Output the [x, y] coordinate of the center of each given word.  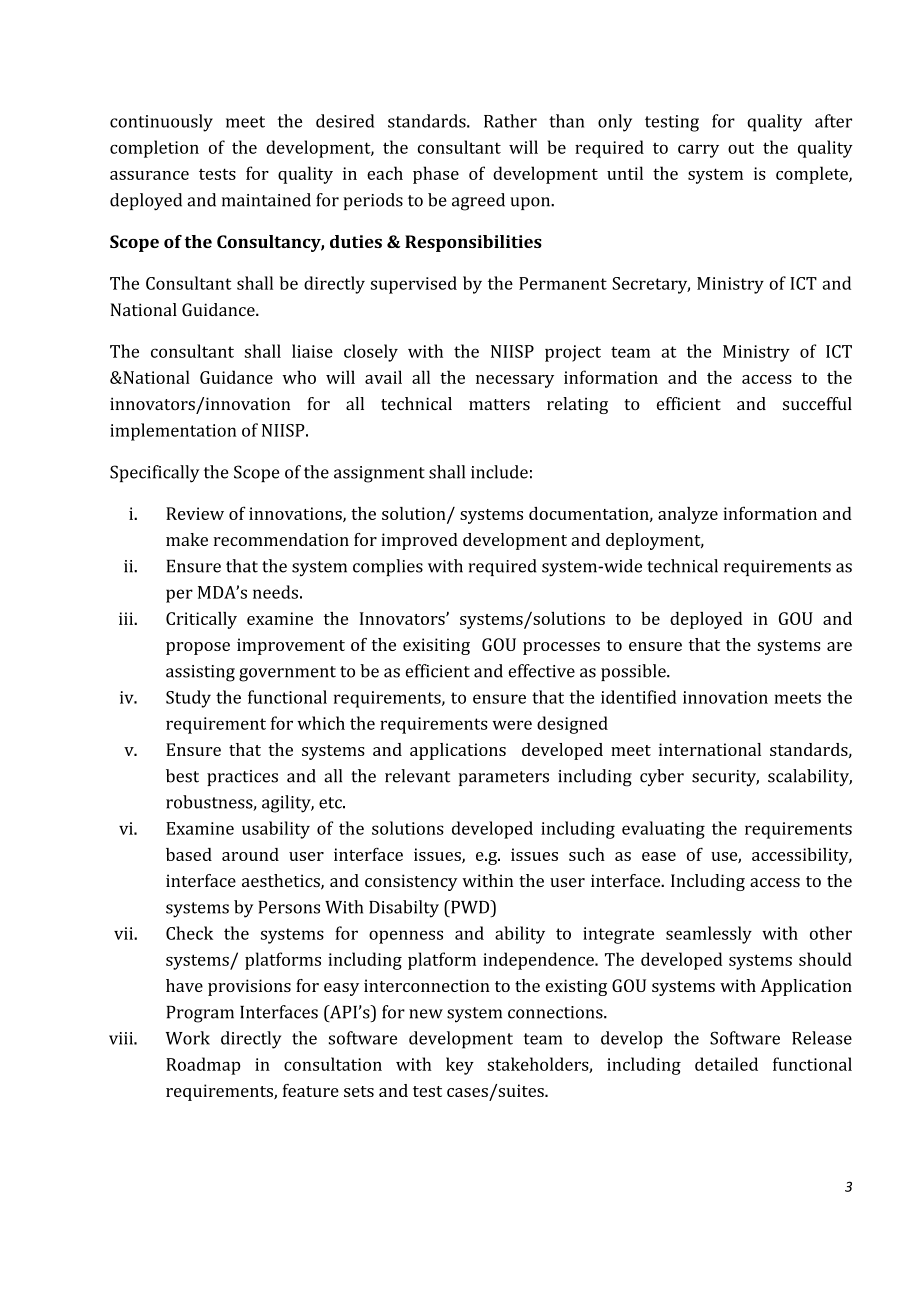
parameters [504, 778]
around [250, 854]
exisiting [436, 646]
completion [154, 149]
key [460, 1066]
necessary [515, 381]
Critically [201, 620]
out [741, 148]
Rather [510, 121]
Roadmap [203, 1066]
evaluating [663, 830]
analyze [688, 515]
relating [577, 405]
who [299, 377]
